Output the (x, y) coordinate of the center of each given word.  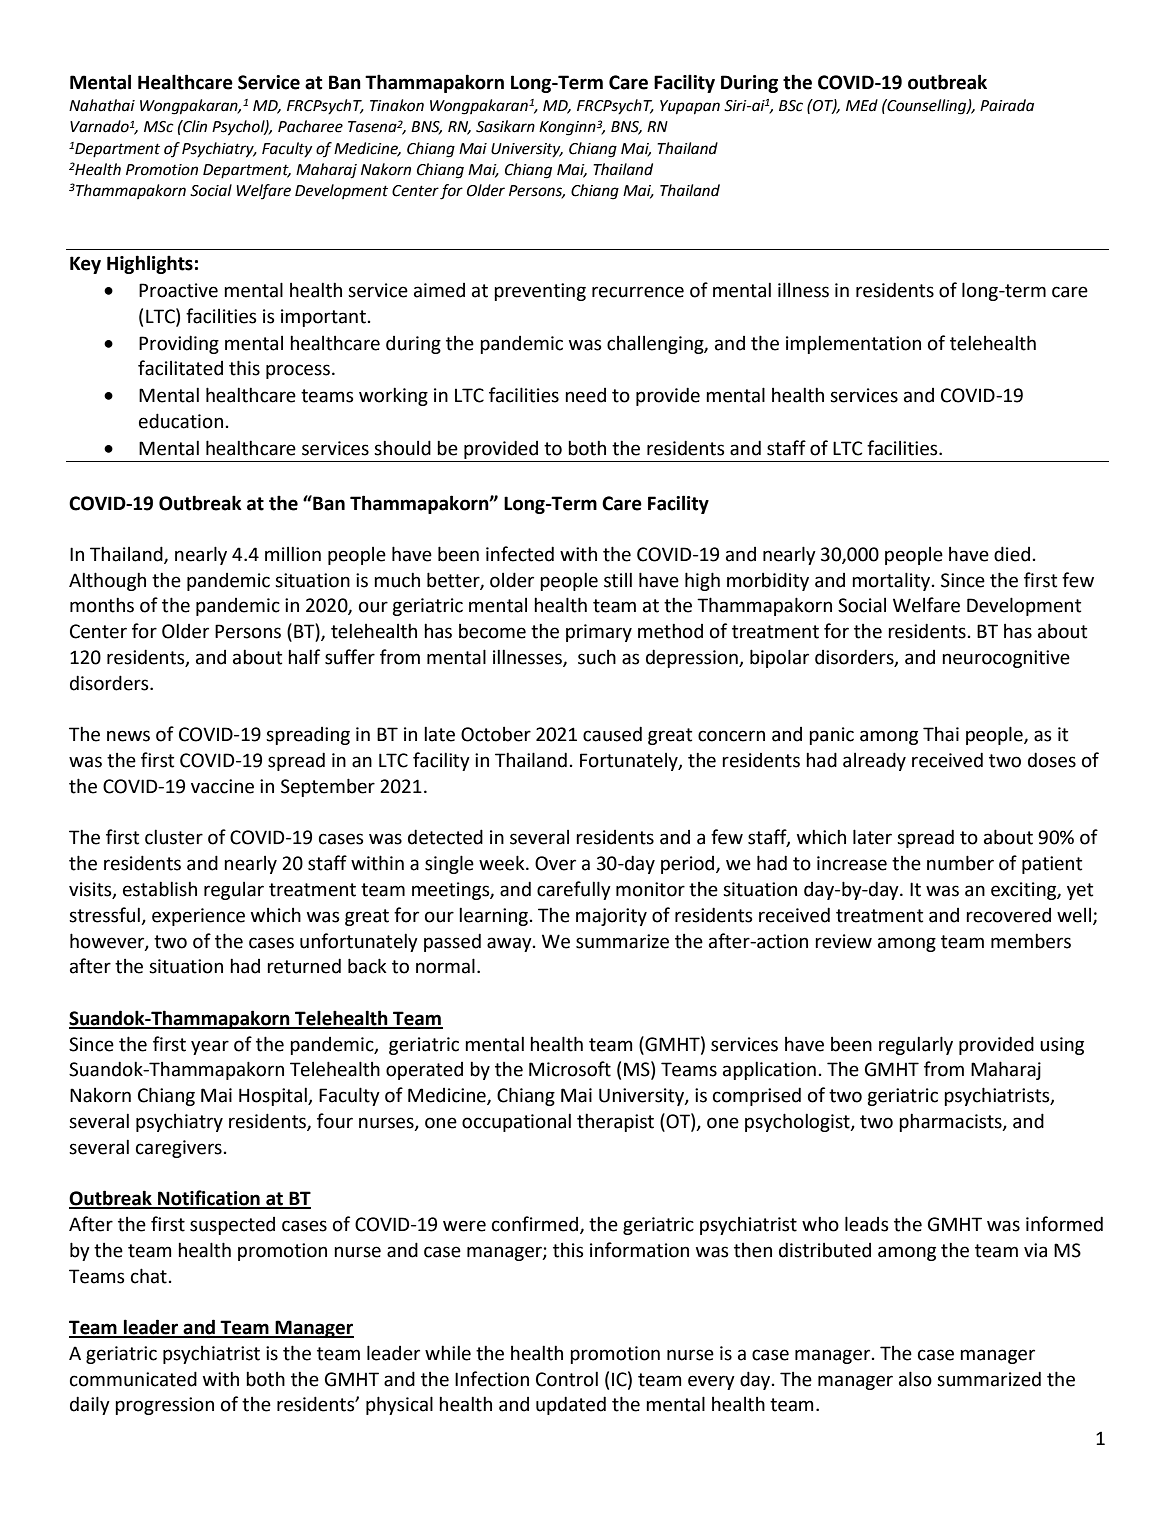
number (960, 863)
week (503, 863)
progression (164, 1406)
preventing (540, 292)
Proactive (178, 290)
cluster (174, 837)
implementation (853, 344)
